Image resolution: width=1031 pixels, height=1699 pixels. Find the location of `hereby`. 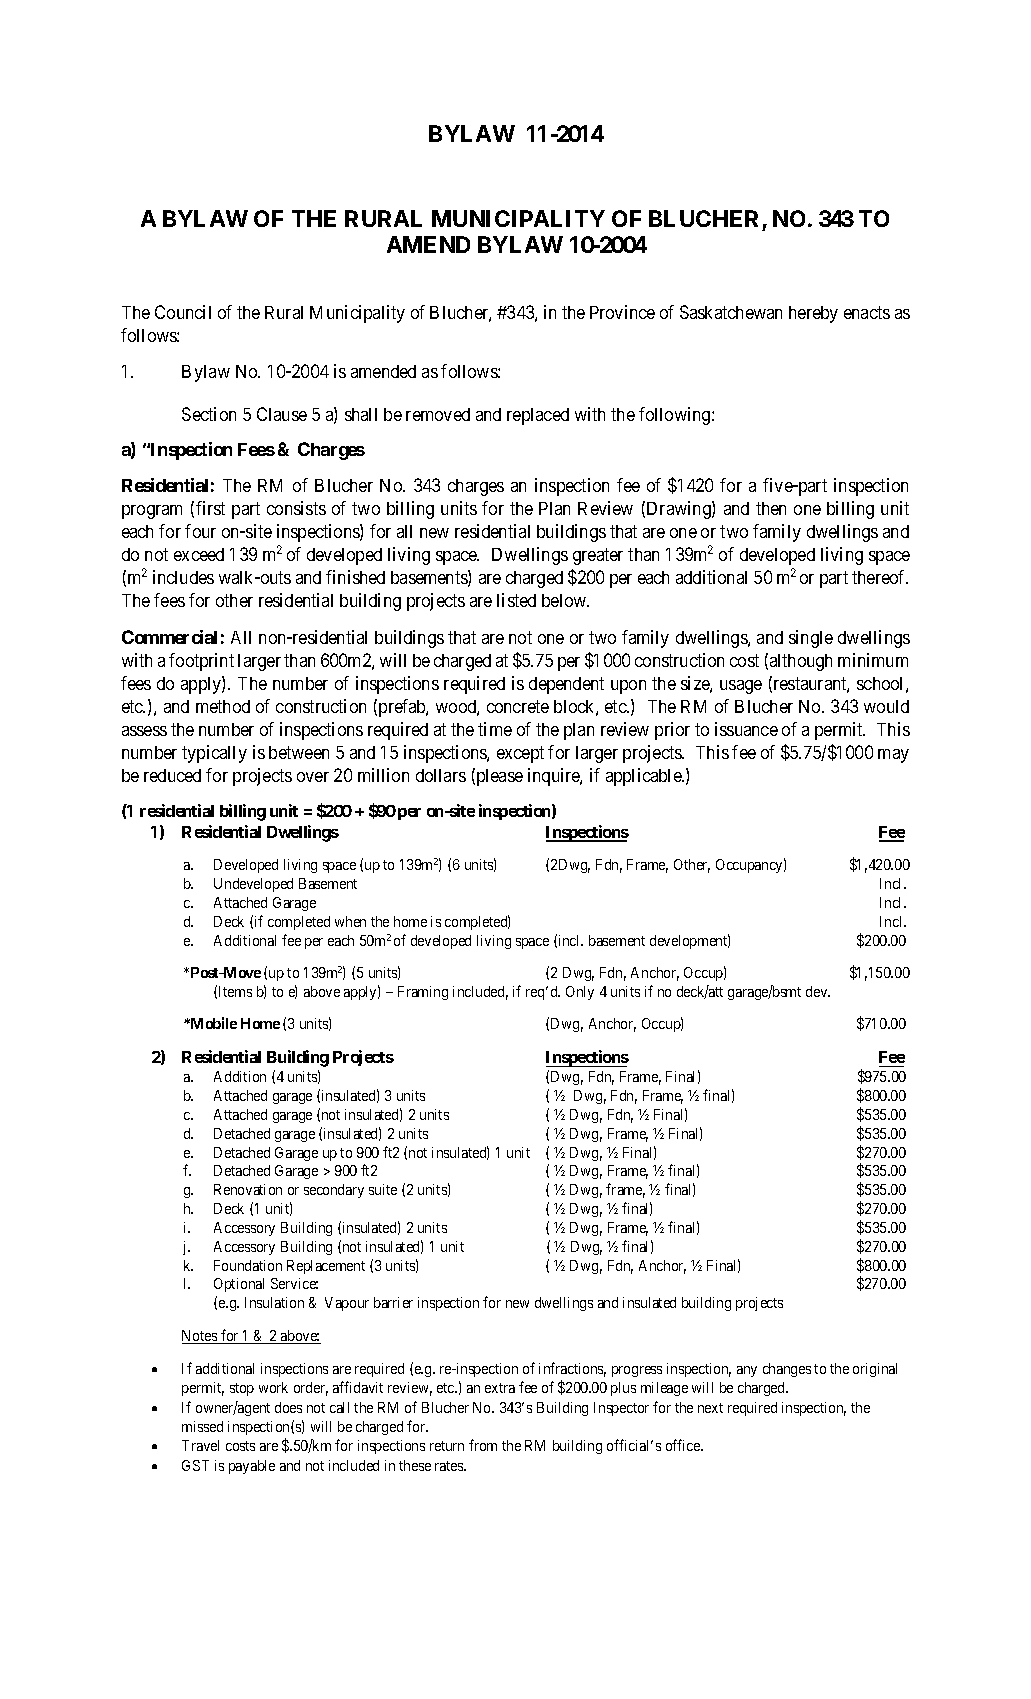

hereby is located at coordinates (813, 314).
